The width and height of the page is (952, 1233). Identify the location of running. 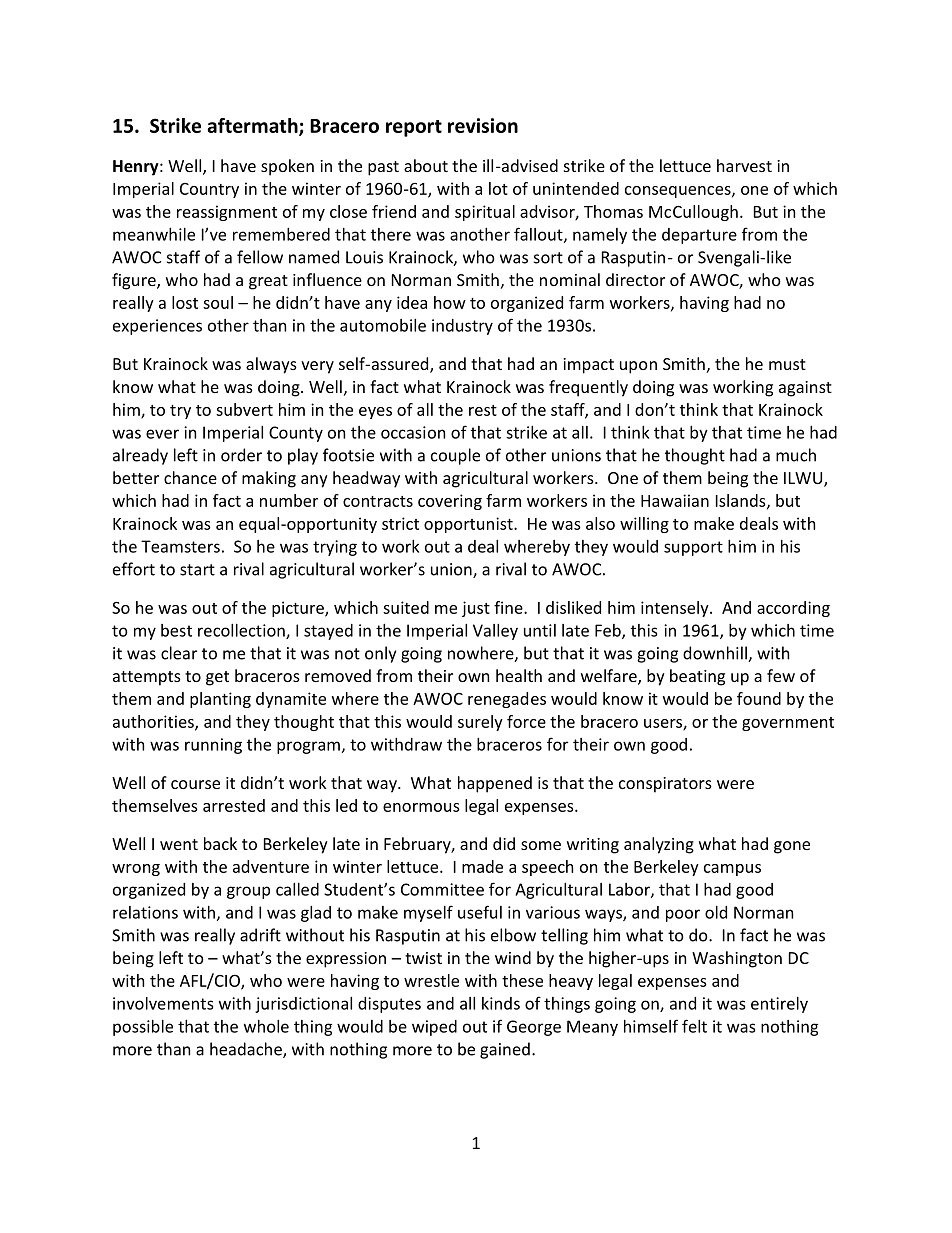
(213, 746).
